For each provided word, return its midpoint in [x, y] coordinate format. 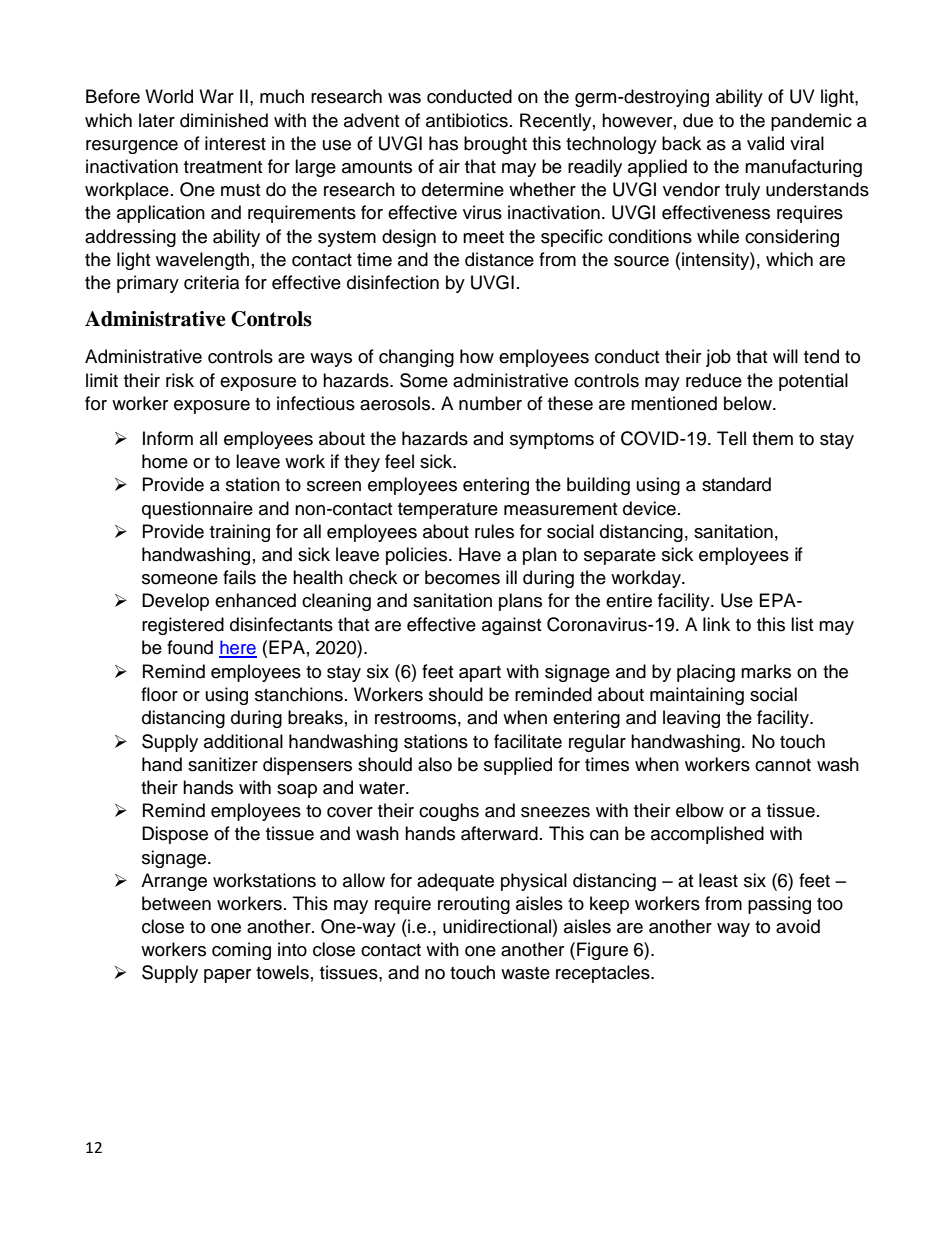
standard [736, 484]
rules [494, 531]
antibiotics [467, 120]
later [157, 120]
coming [241, 951]
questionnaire [197, 510]
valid [765, 143]
